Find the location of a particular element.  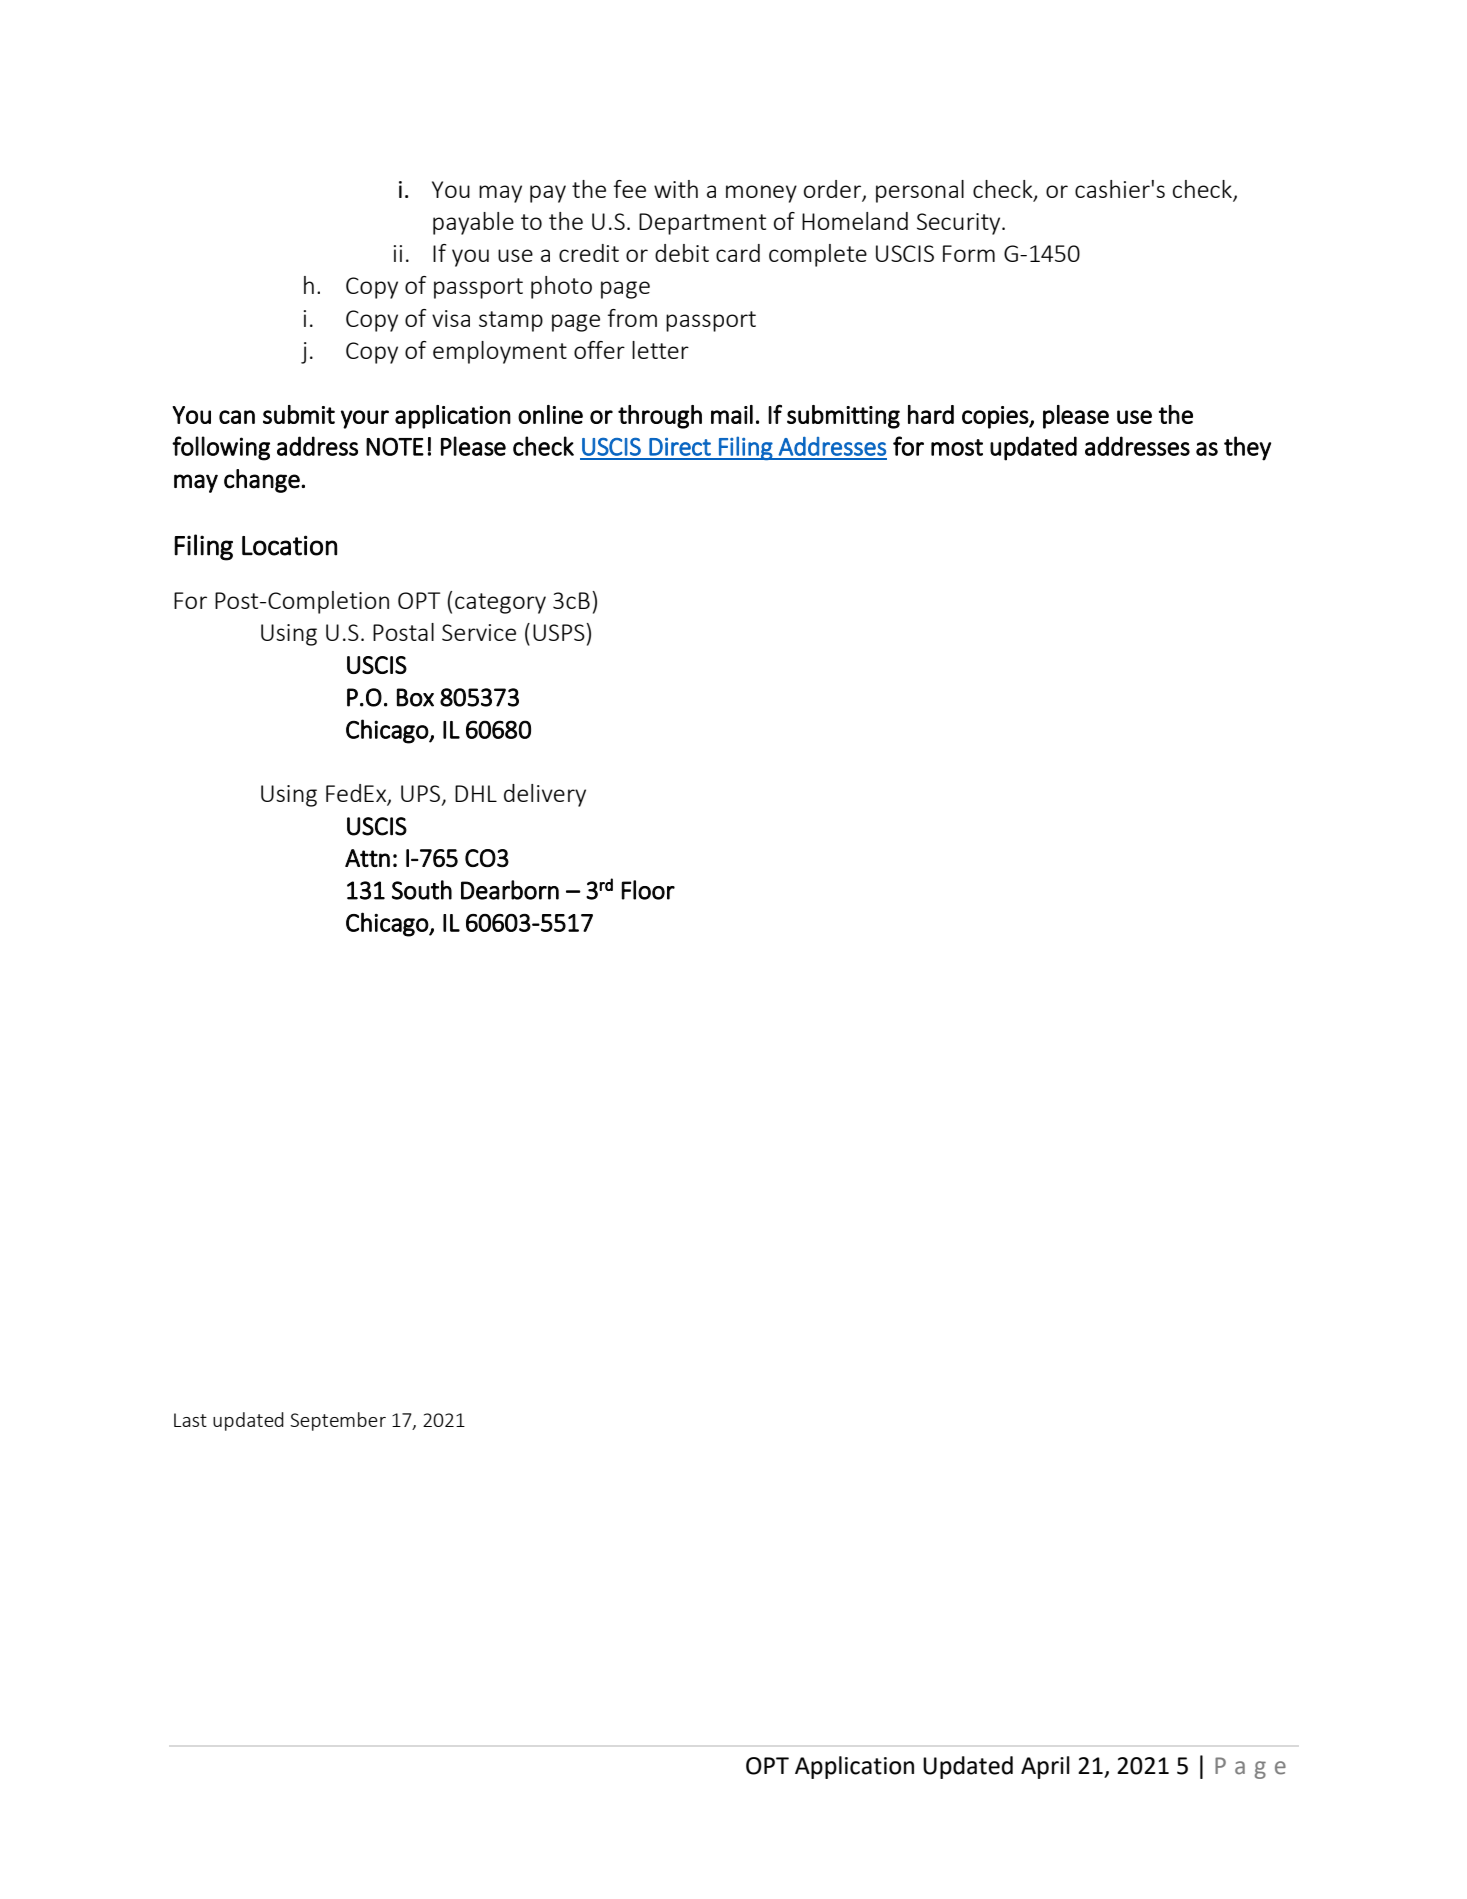

Department is located at coordinates (702, 224).
